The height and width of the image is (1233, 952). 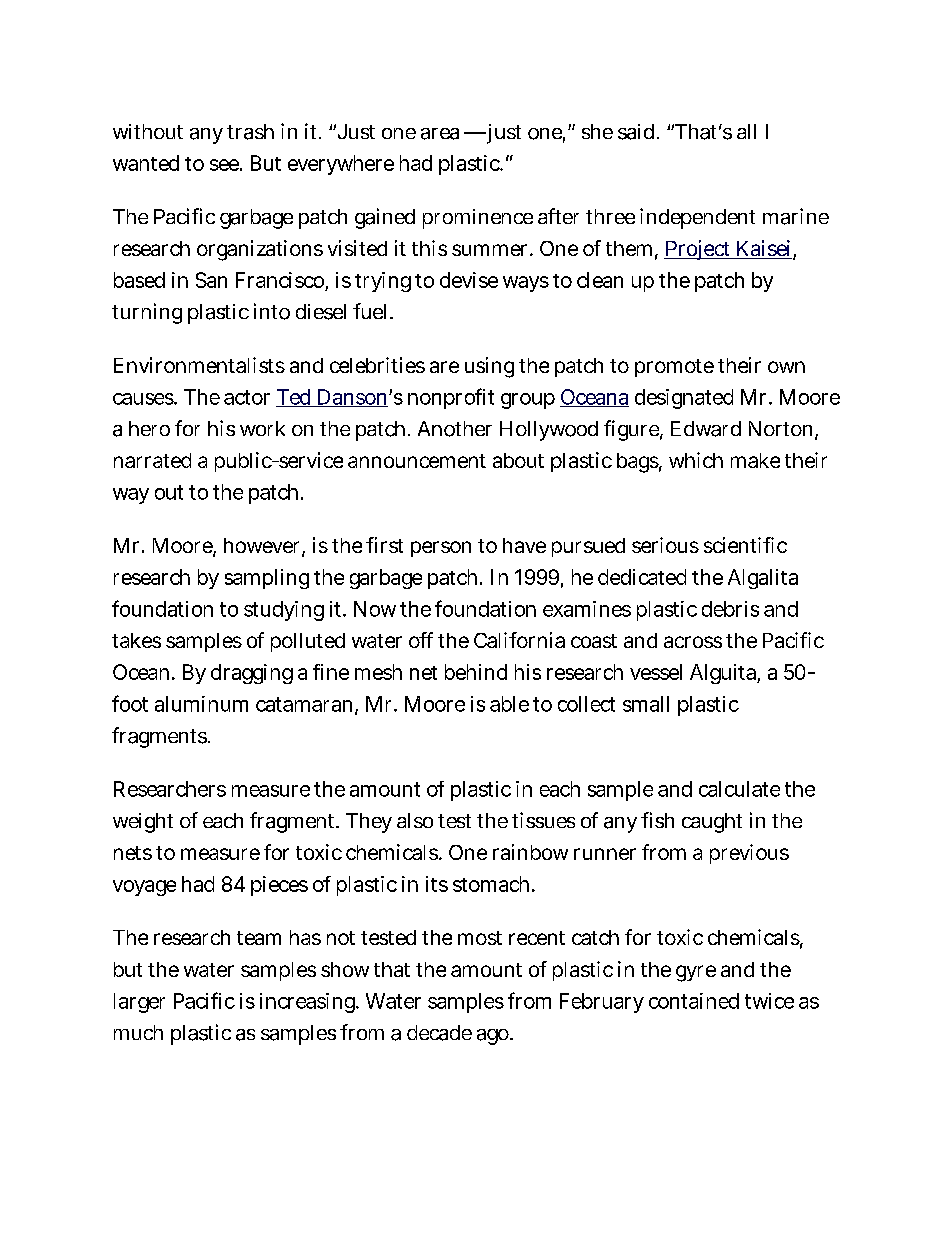 I want to click on work, so click(x=262, y=428).
